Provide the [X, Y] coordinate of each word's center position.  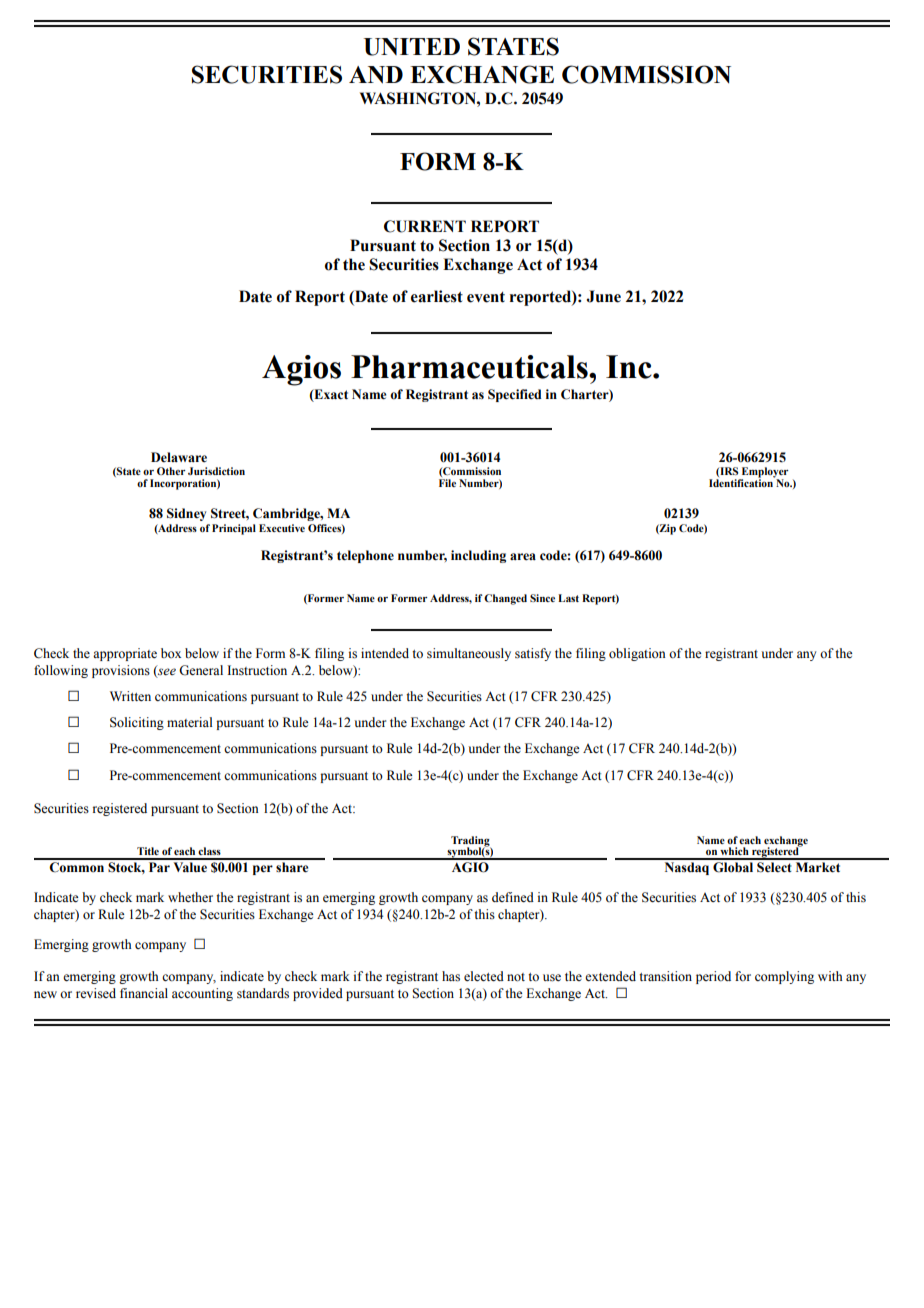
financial [144, 993]
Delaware [179, 457]
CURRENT [425, 226]
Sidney [186, 514]
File [447, 483]
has [451, 976]
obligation [637, 654]
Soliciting [137, 723]
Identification [742, 482]
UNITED [412, 47]
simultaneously [469, 654]
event [486, 297]
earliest [437, 296]
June [604, 296]
